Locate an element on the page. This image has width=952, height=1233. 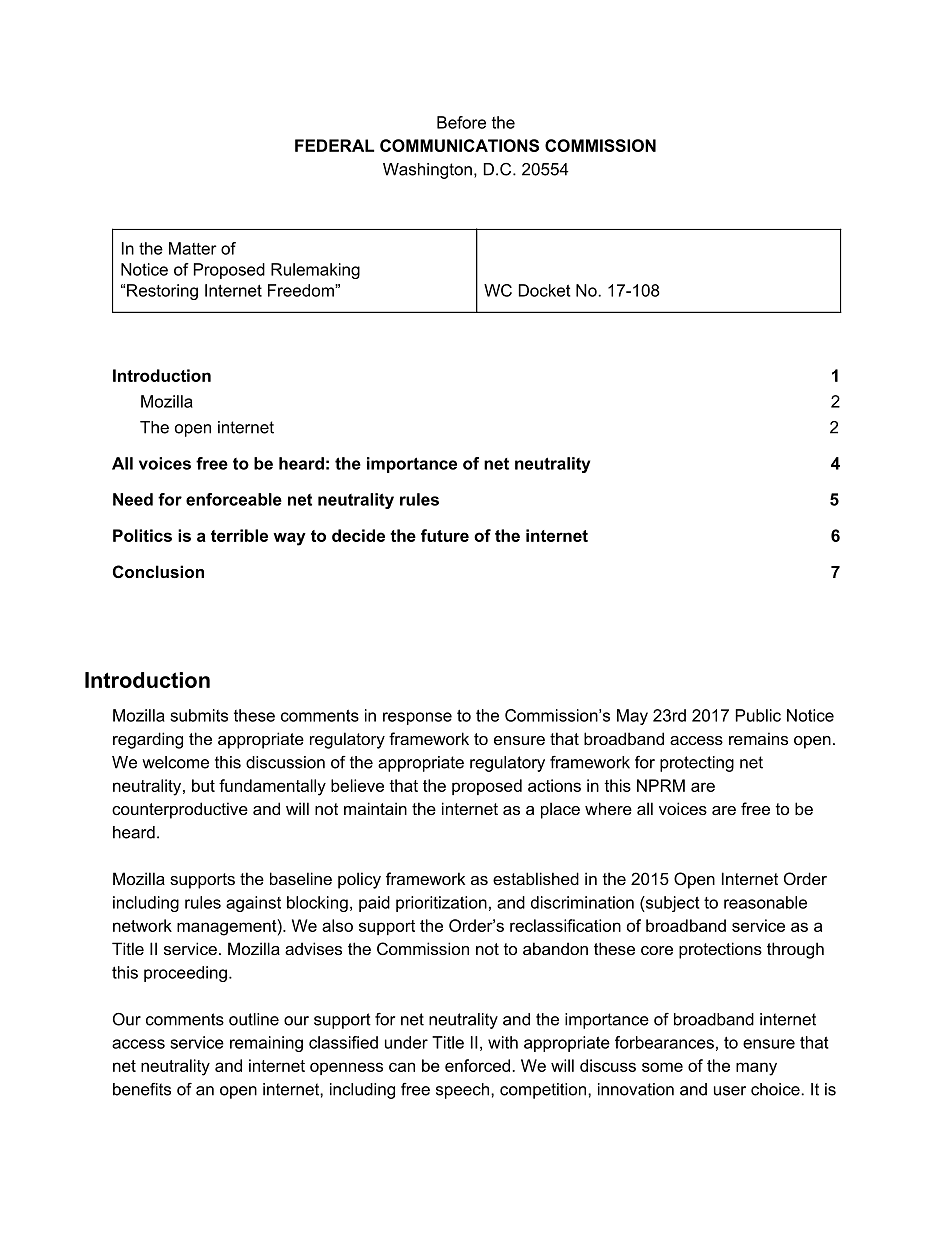
COMMUNICATIONS is located at coordinates (459, 145).
